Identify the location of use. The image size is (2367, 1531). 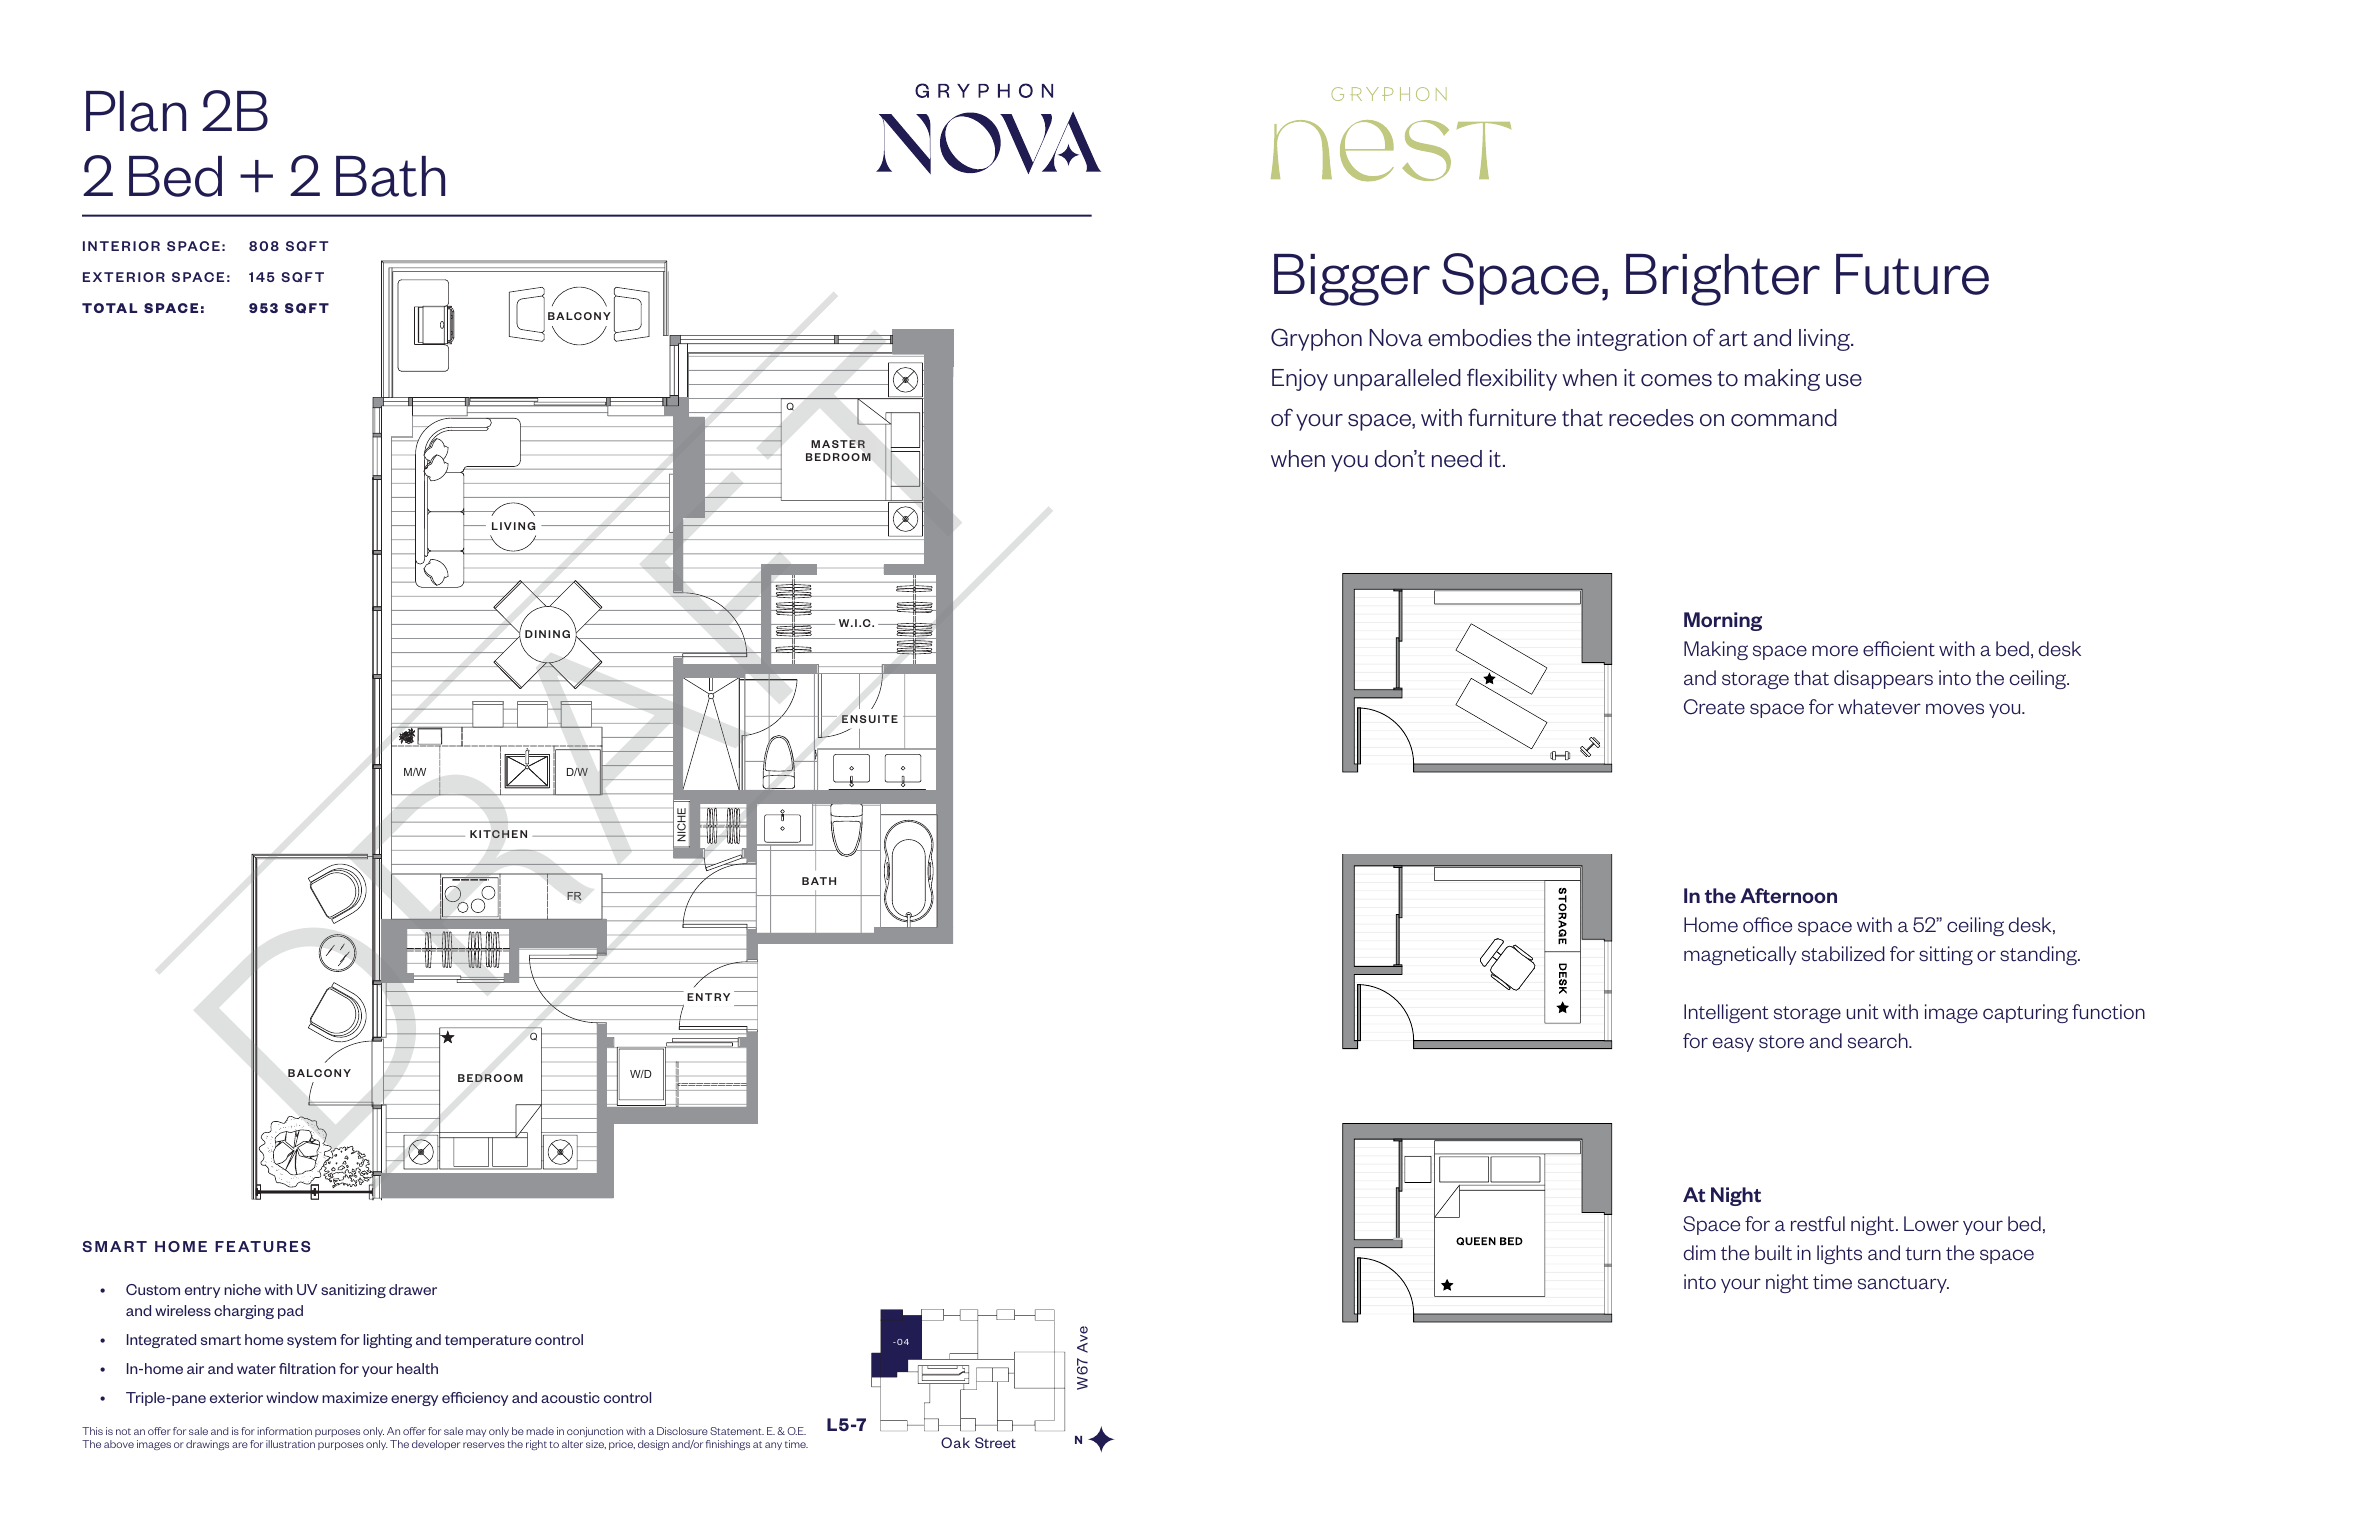
(1844, 380).
